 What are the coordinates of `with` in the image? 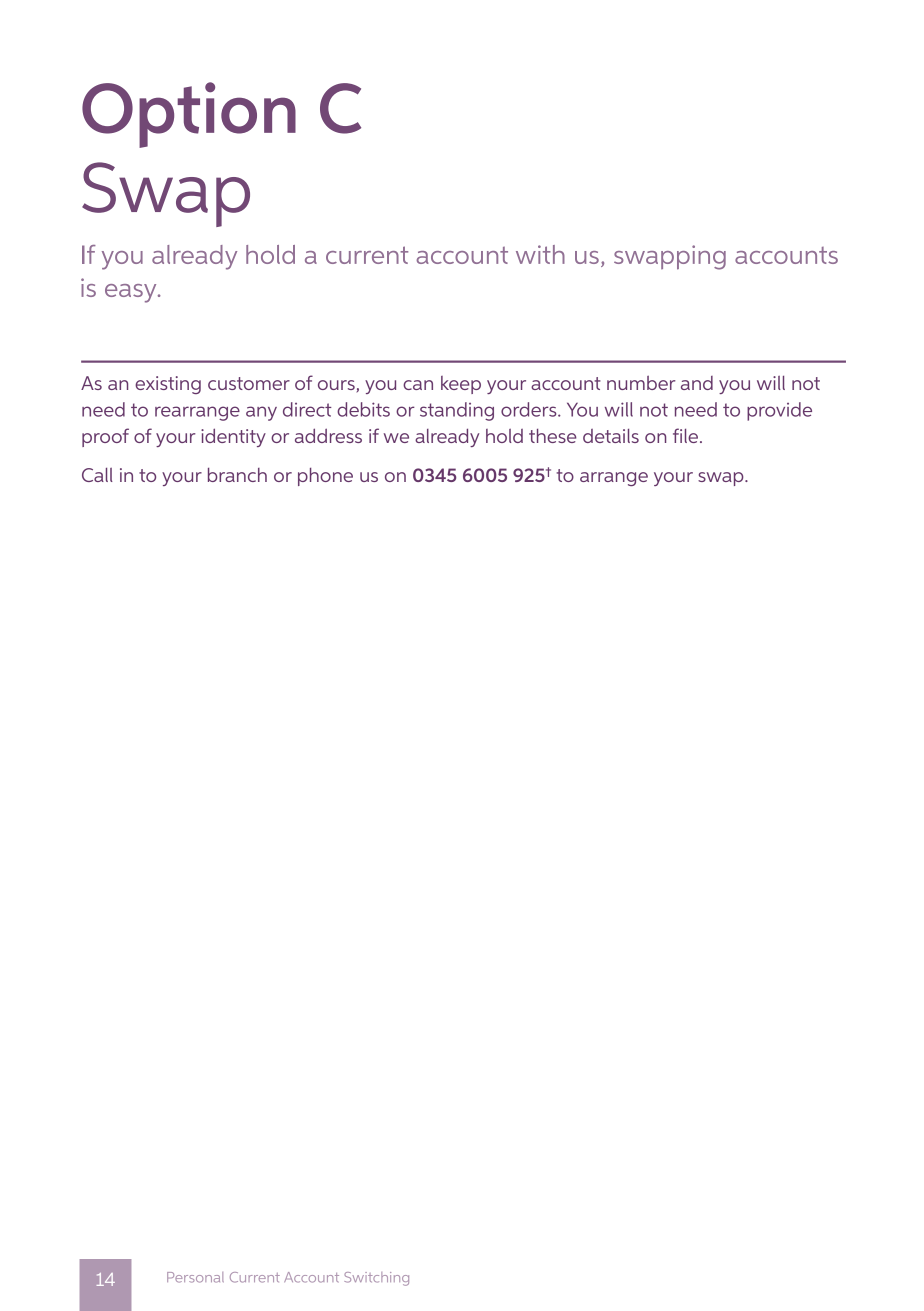 It's located at (540, 254).
